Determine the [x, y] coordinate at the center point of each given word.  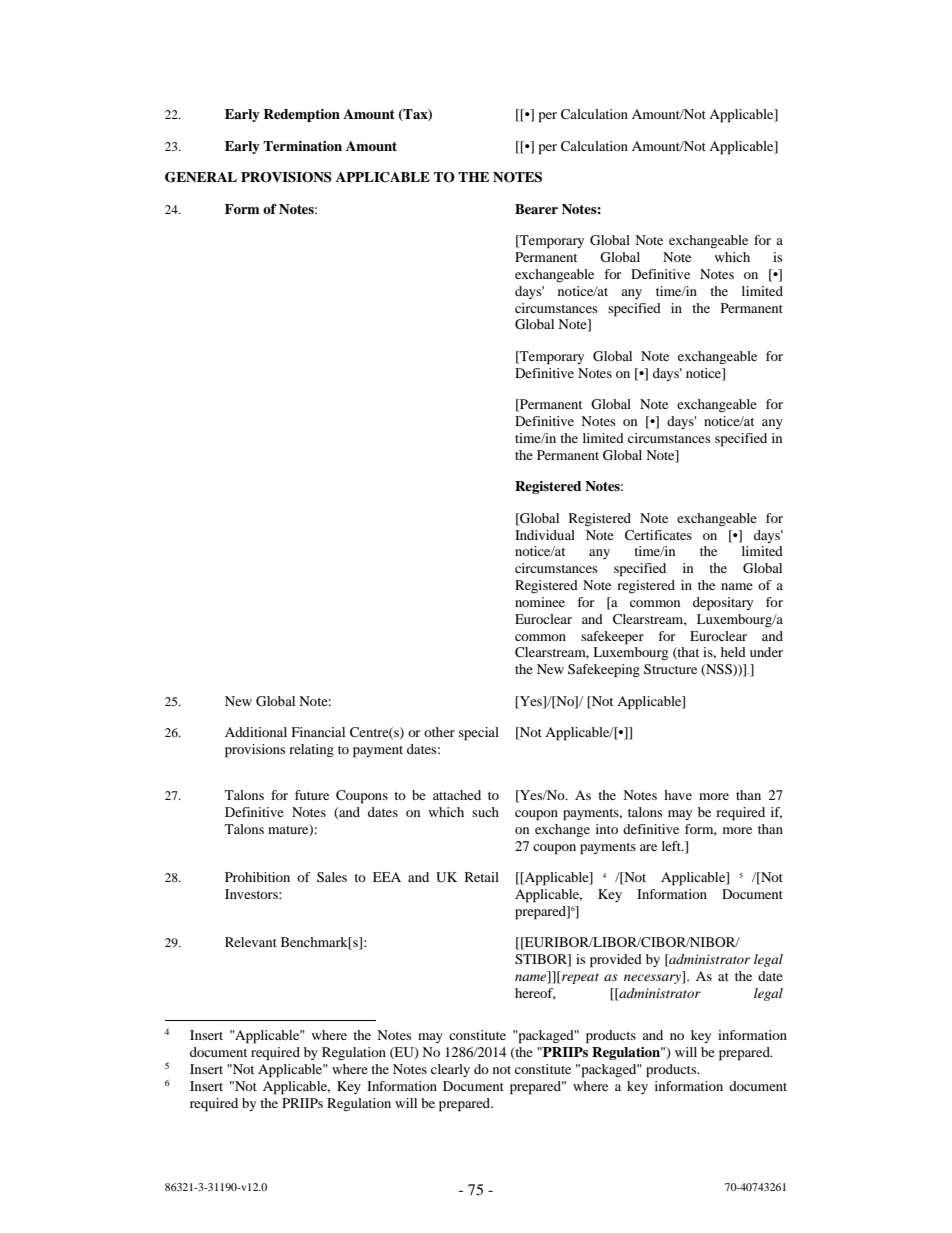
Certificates [658, 535]
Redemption [301, 115]
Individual [545, 535]
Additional [256, 732]
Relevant [251, 942]
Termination [302, 146]
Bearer [536, 209]
